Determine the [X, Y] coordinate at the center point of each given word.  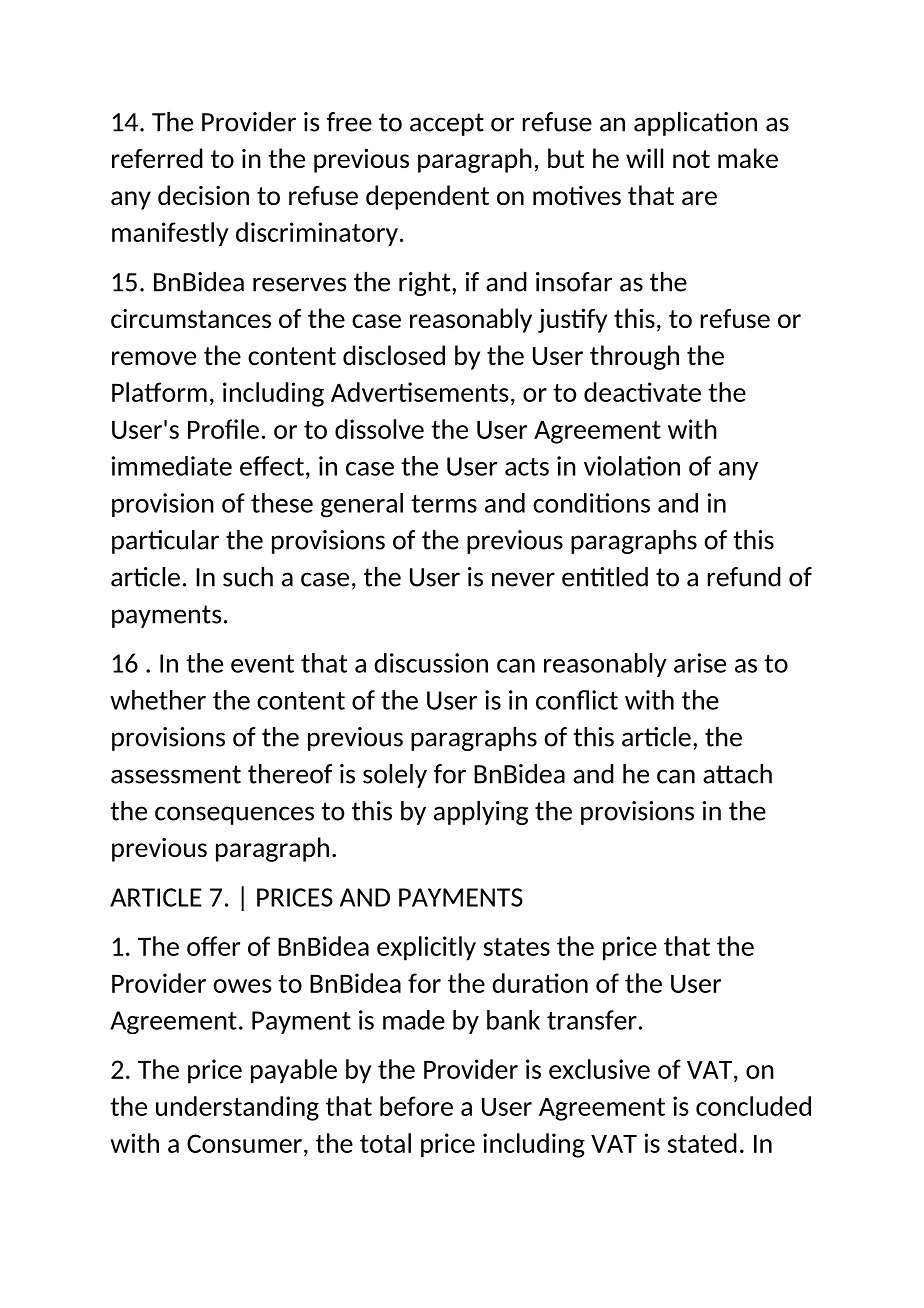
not [691, 159]
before [416, 1106]
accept [447, 124]
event [262, 664]
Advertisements [420, 392]
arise [700, 663]
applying [481, 813]
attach [737, 774]
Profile [223, 429]
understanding [237, 1108]
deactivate [642, 392]
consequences [234, 815]
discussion [431, 663]
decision [203, 195]
